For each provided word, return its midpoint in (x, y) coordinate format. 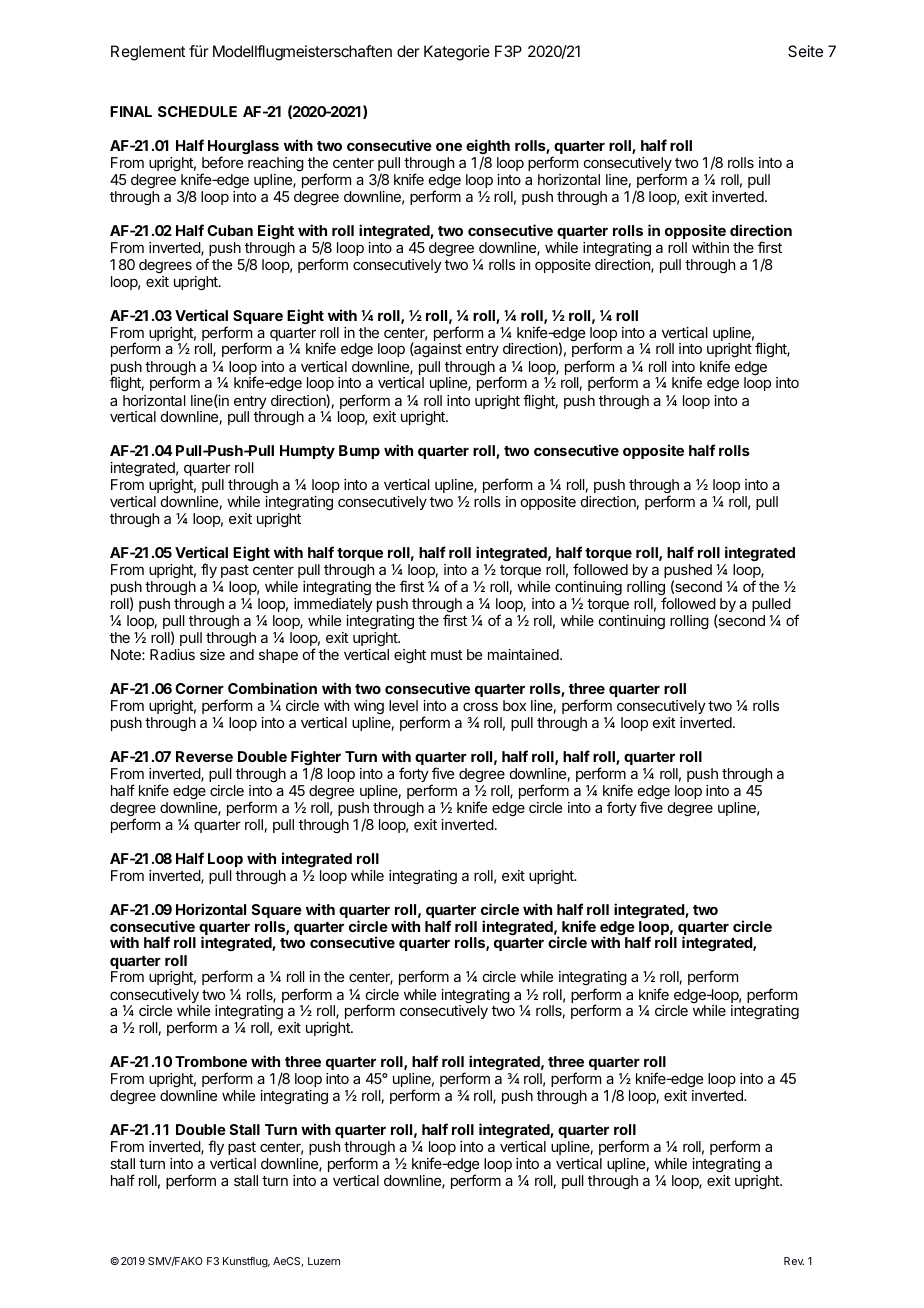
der (408, 51)
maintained (524, 654)
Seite (805, 51)
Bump (359, 452)
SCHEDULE (197, 111)
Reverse (204, 756)
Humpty (307, 452)
